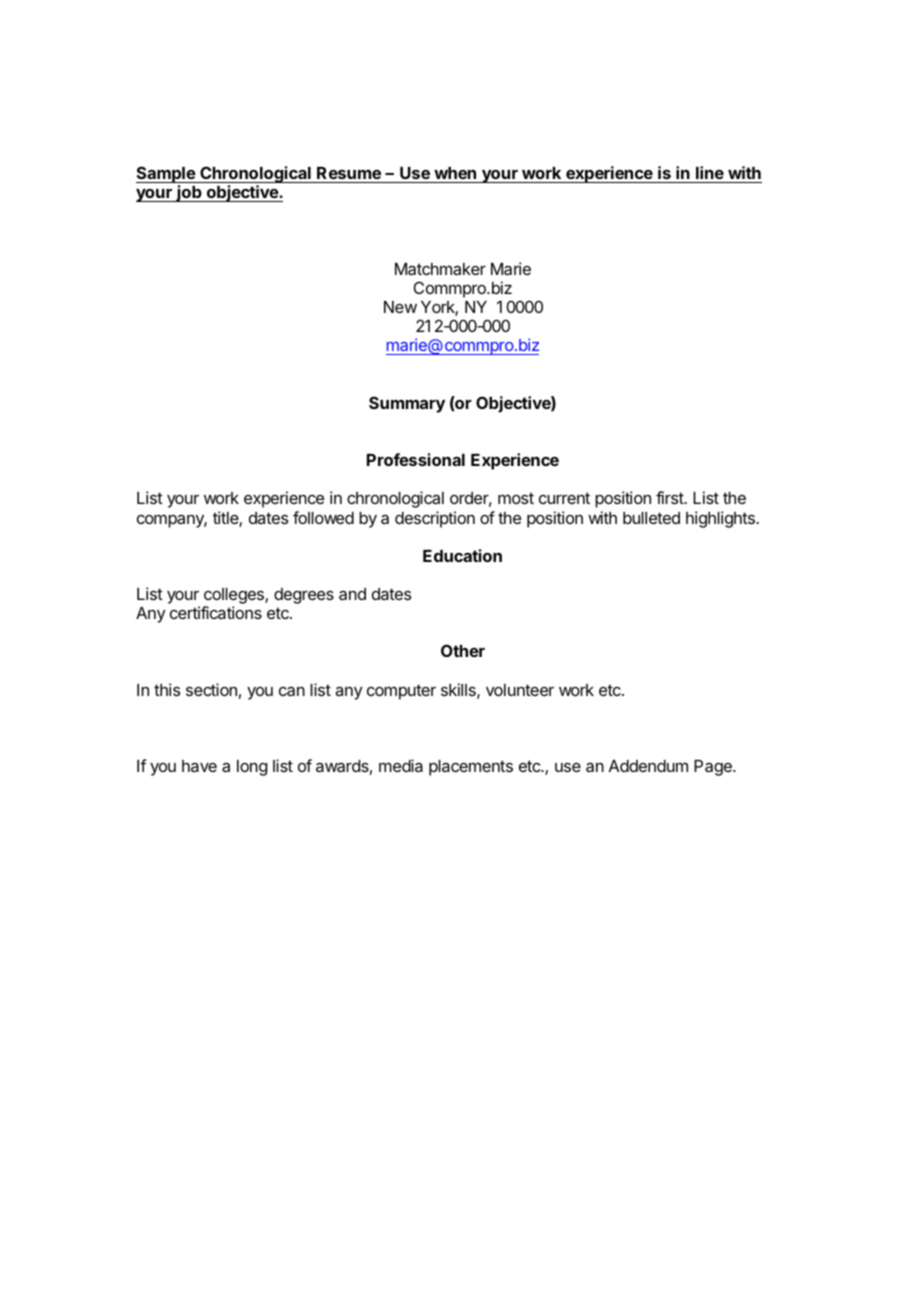 This screenshot has height=1308, width=924. I want to click on when, so click(455, 173).
